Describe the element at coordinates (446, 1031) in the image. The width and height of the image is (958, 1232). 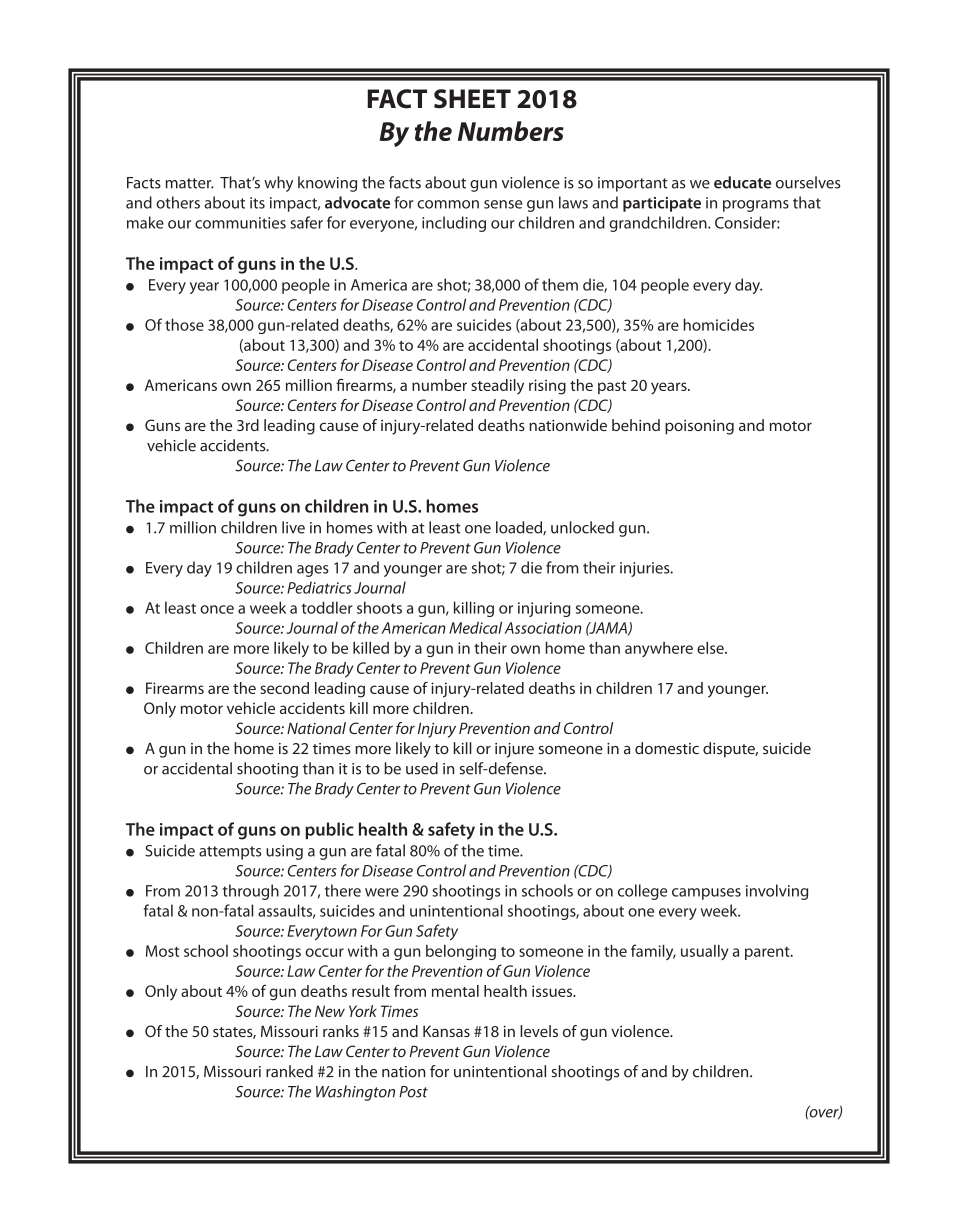
I see `Kansas` at that location.
